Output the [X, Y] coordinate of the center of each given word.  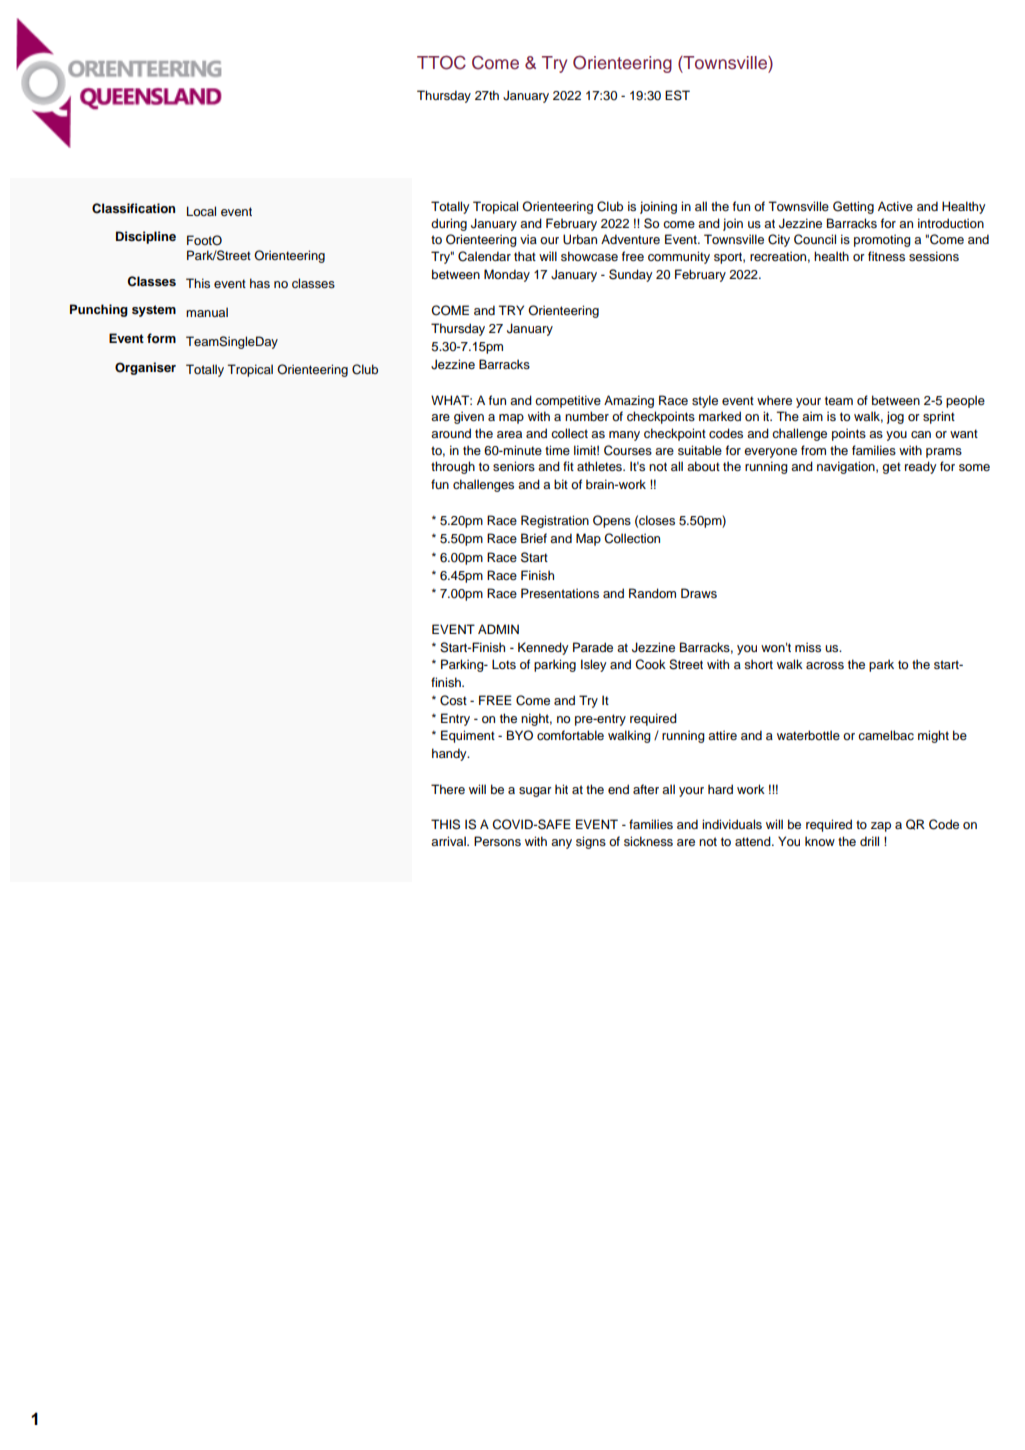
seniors [514, 466]
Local [201, 211]
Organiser [145, 368]
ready [921, 467]
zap [881, 827]
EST [677, 95]
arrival [449, 841]
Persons [497, 841]
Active [895, 206]
